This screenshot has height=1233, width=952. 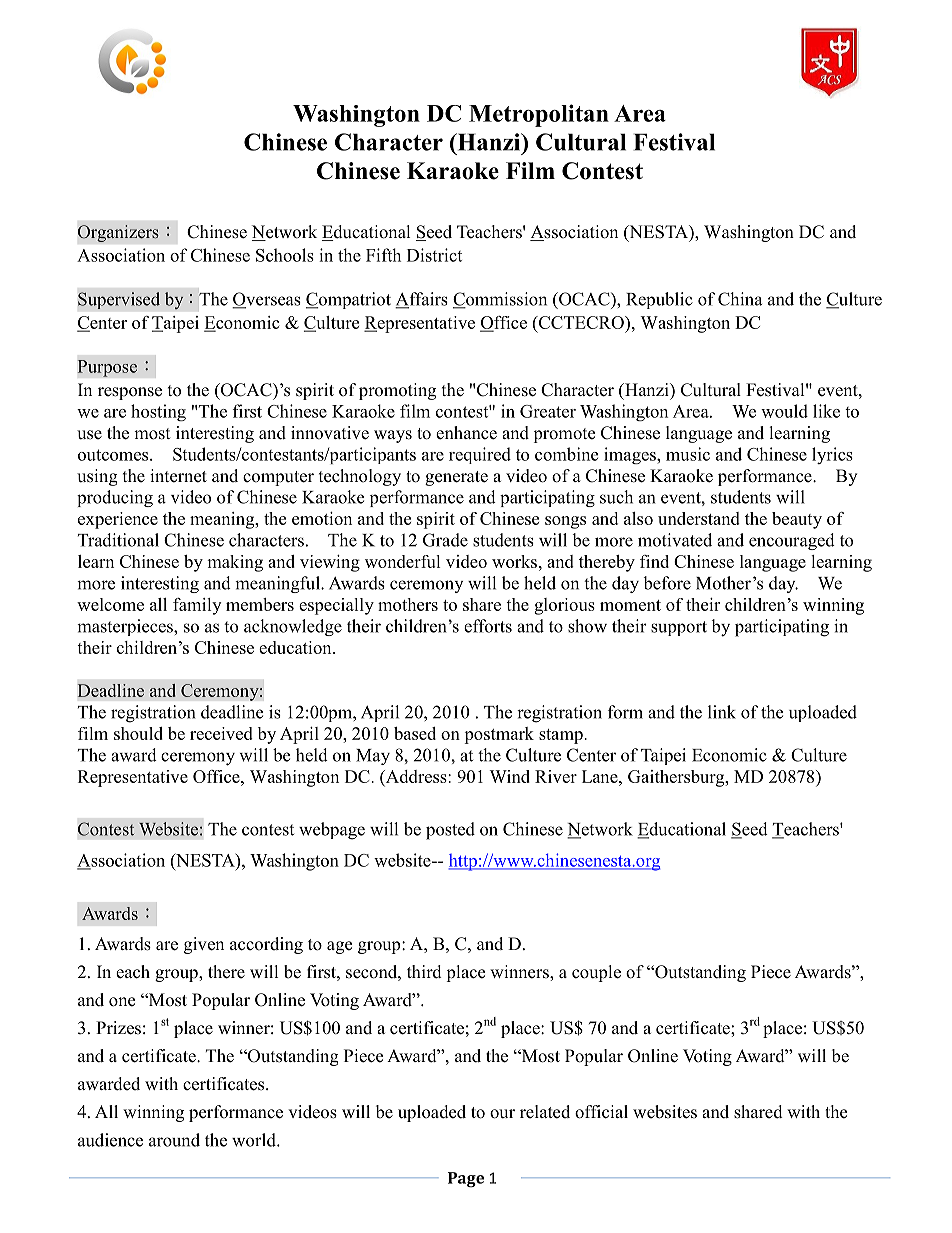 What do you see at coordinates (722, 712) in the screenshot?
I see `link` at bounding box center [722, 712].
